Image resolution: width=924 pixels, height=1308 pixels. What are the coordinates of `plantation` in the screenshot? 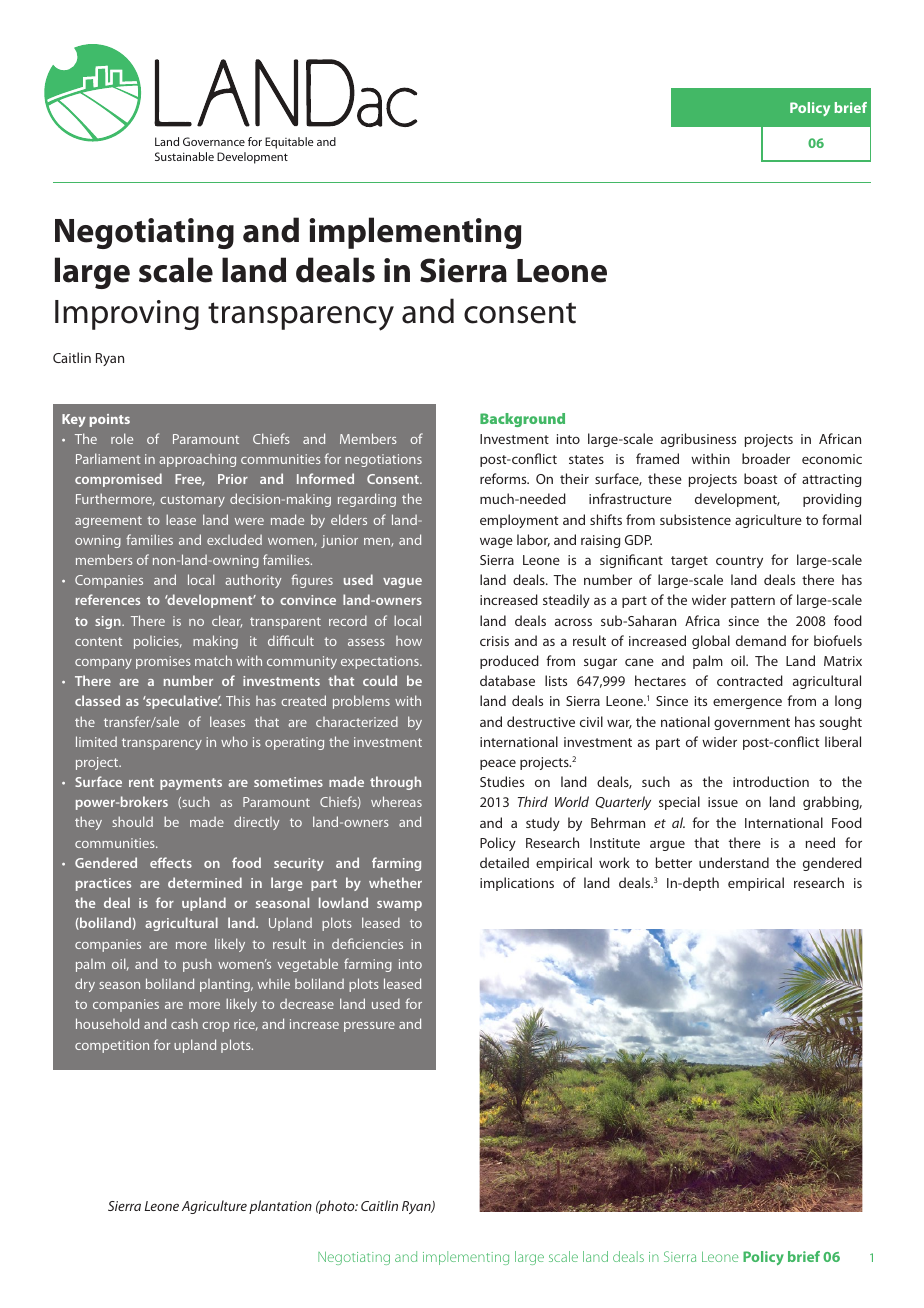 It's located at (280, 1207).
